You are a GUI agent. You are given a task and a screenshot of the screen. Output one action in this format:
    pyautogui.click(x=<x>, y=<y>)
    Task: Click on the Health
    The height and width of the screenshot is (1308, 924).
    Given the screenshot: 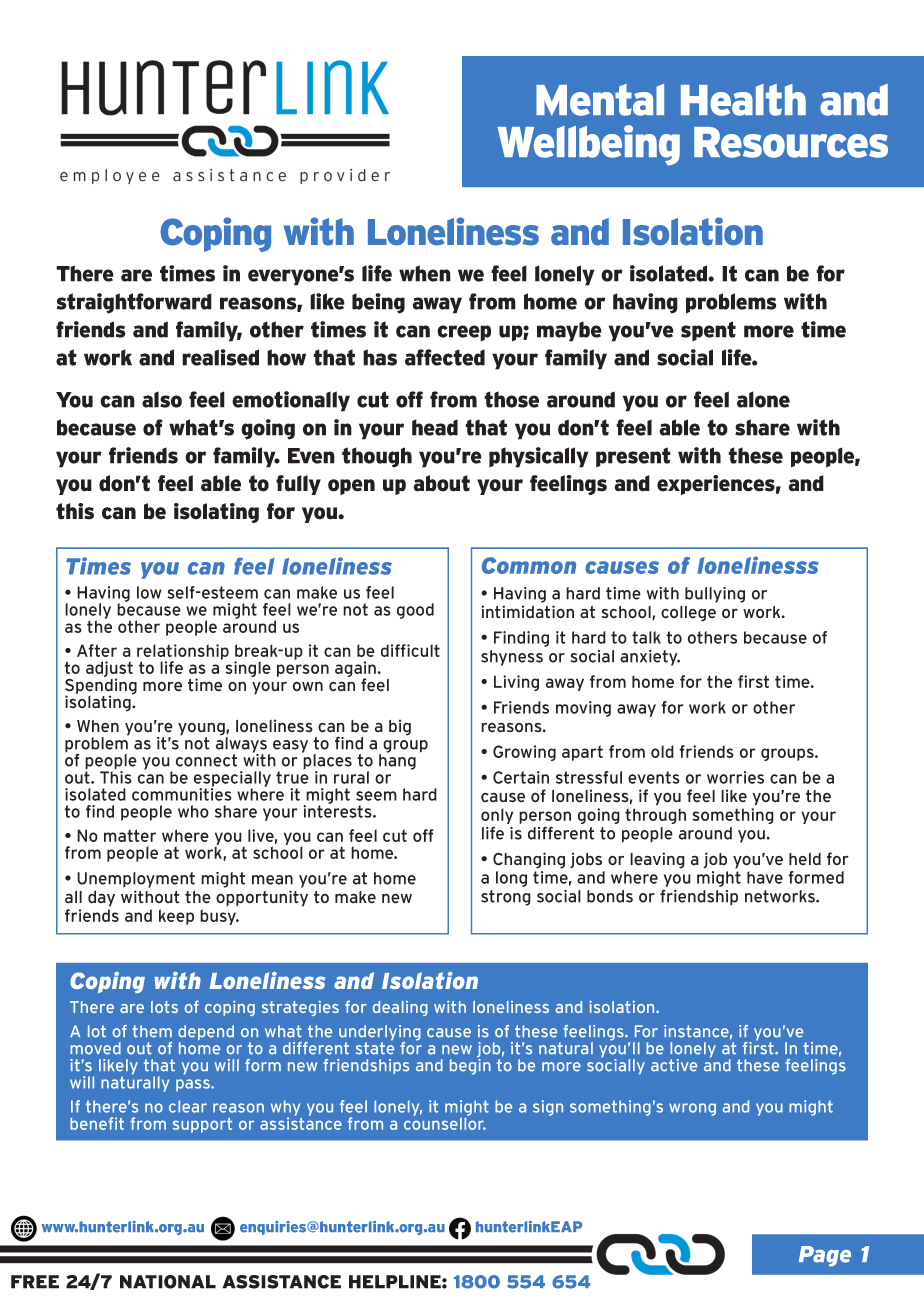 What is the action you would take?
    pyautogui.click(x=743, y=100)
